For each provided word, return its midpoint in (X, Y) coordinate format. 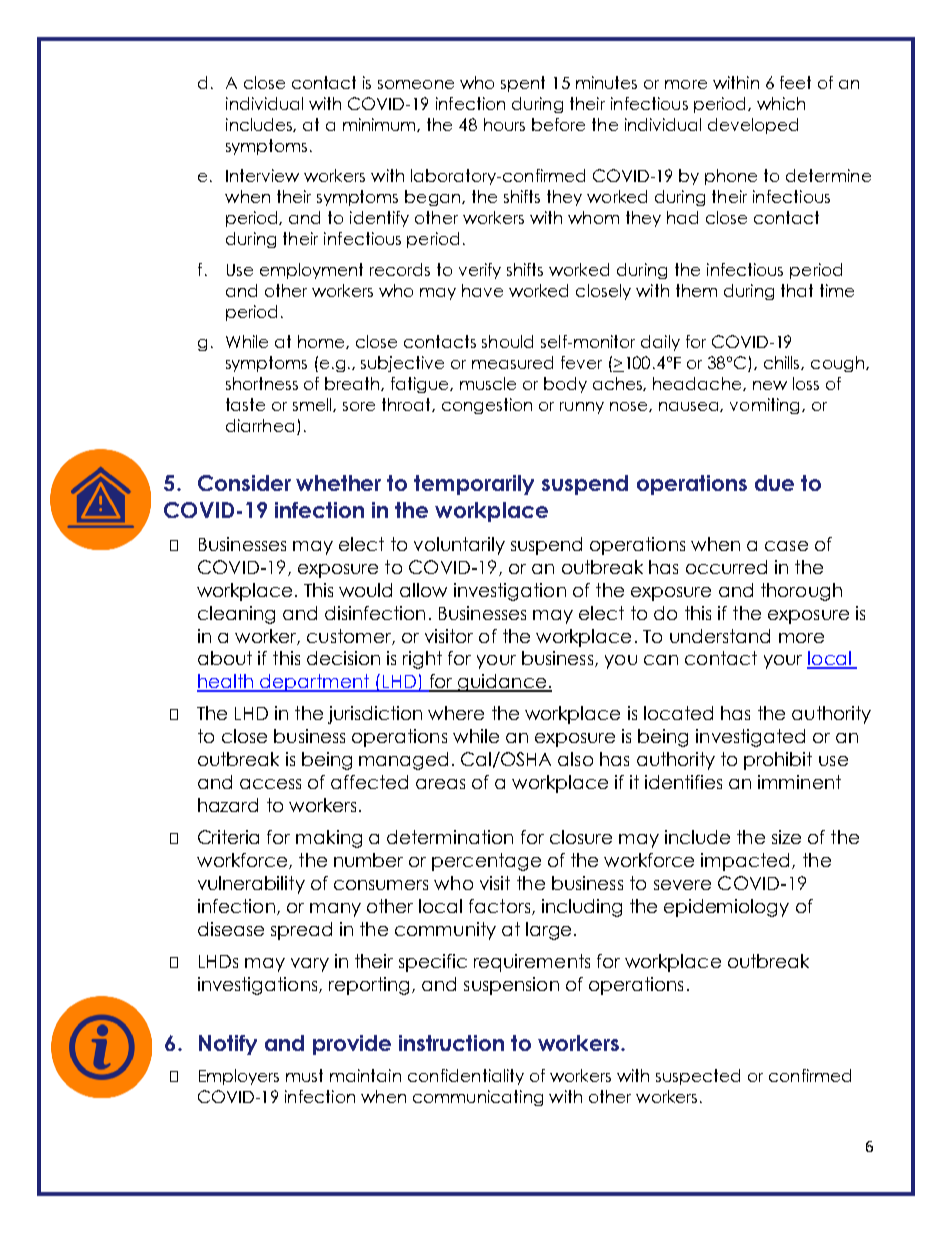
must (304, 1075)
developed (753, 126)
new (770, 385)
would (365, 590)
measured (512, 362)
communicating (478, 1098)
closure (581, 837)
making (329, 839)
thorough (801, 592)
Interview (262, 175)
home (322, 342)
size (786, 837)
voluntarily (459, 546)
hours (504, 124)
